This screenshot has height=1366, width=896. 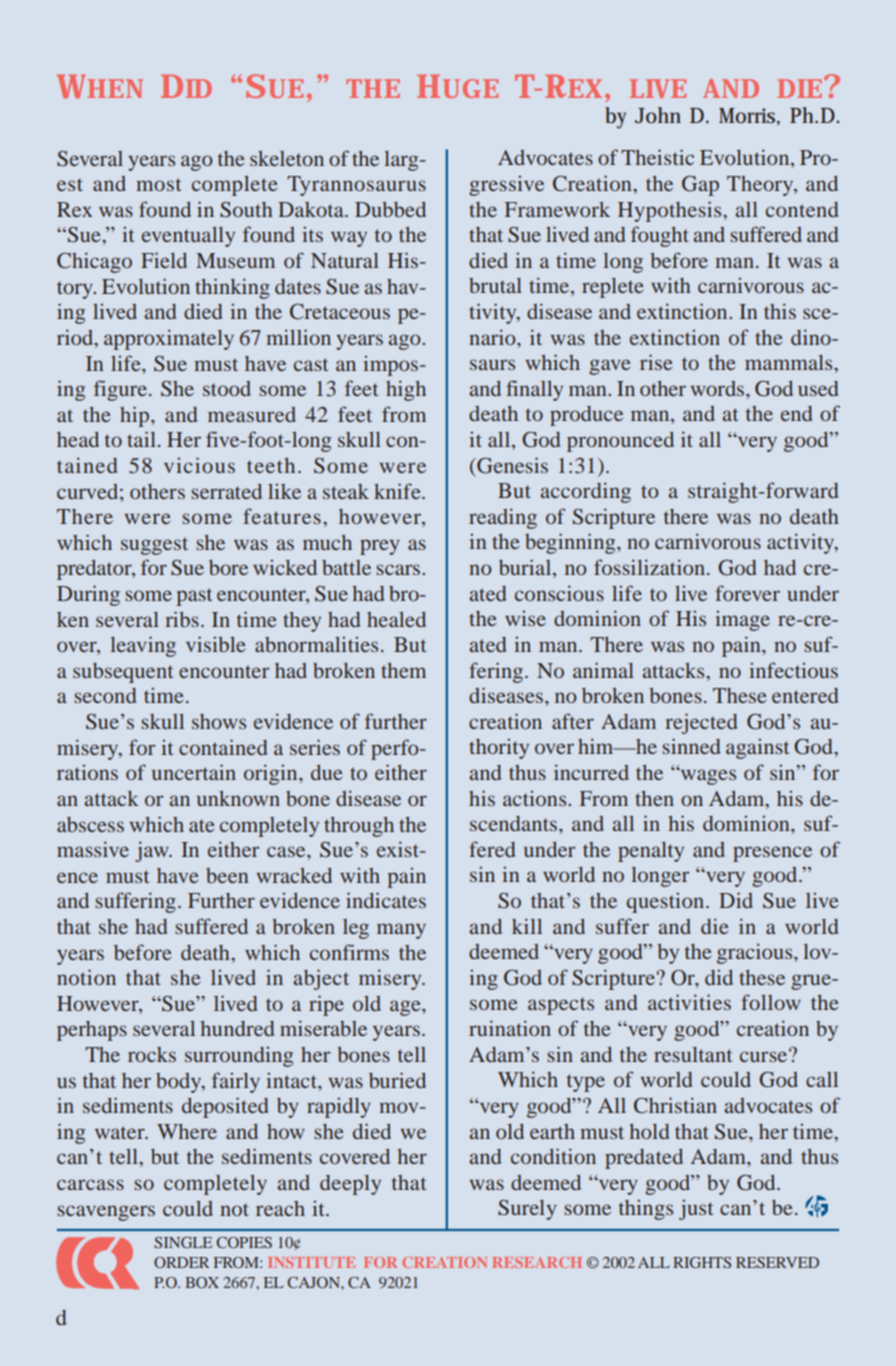 What do you see at coordinates (701, 723) in the screenshot?
I see `rejected` at bounding box center [701, 723].
